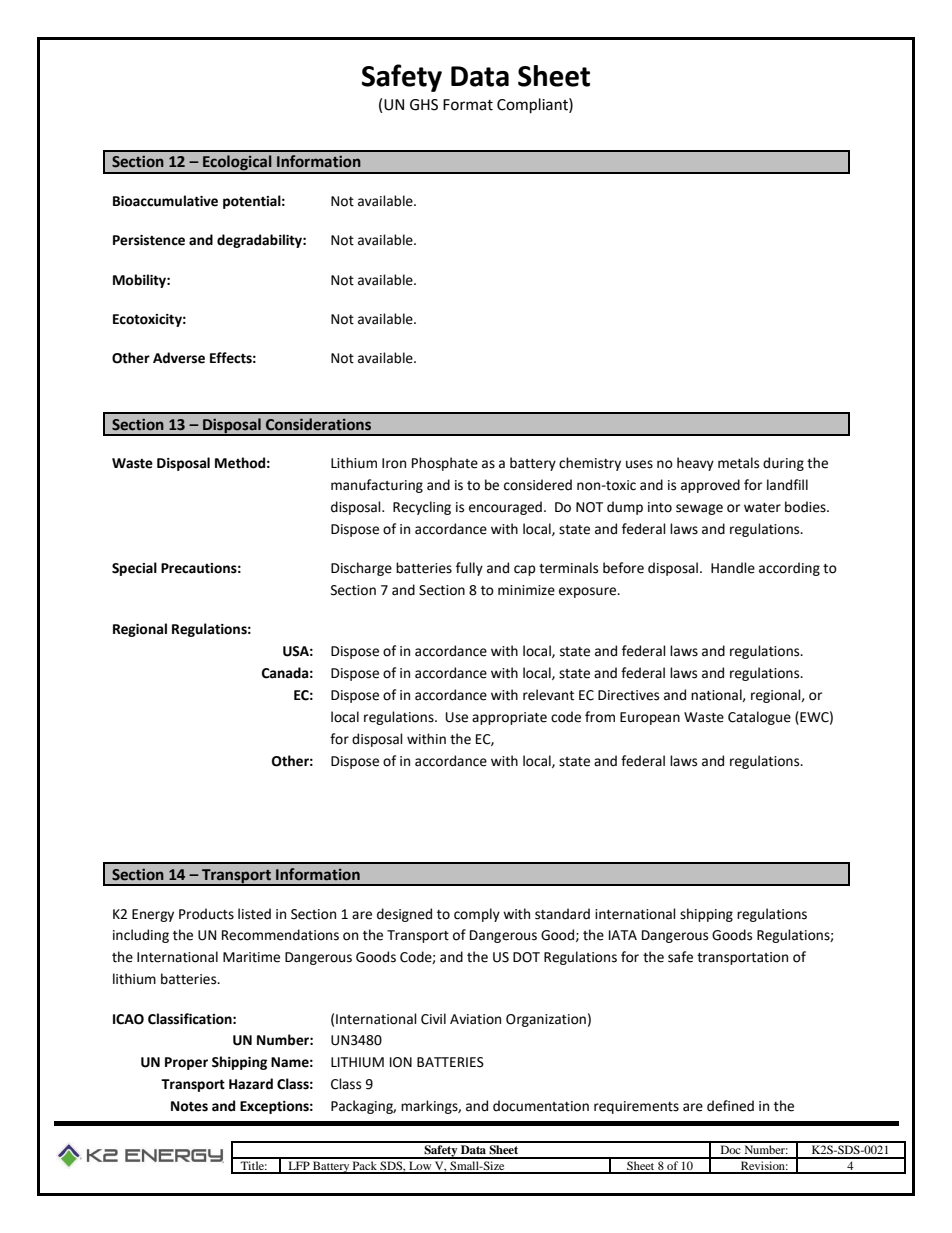 This screenshot has width=952, height=1233. I want to click on Handle, so click(733, 568).
